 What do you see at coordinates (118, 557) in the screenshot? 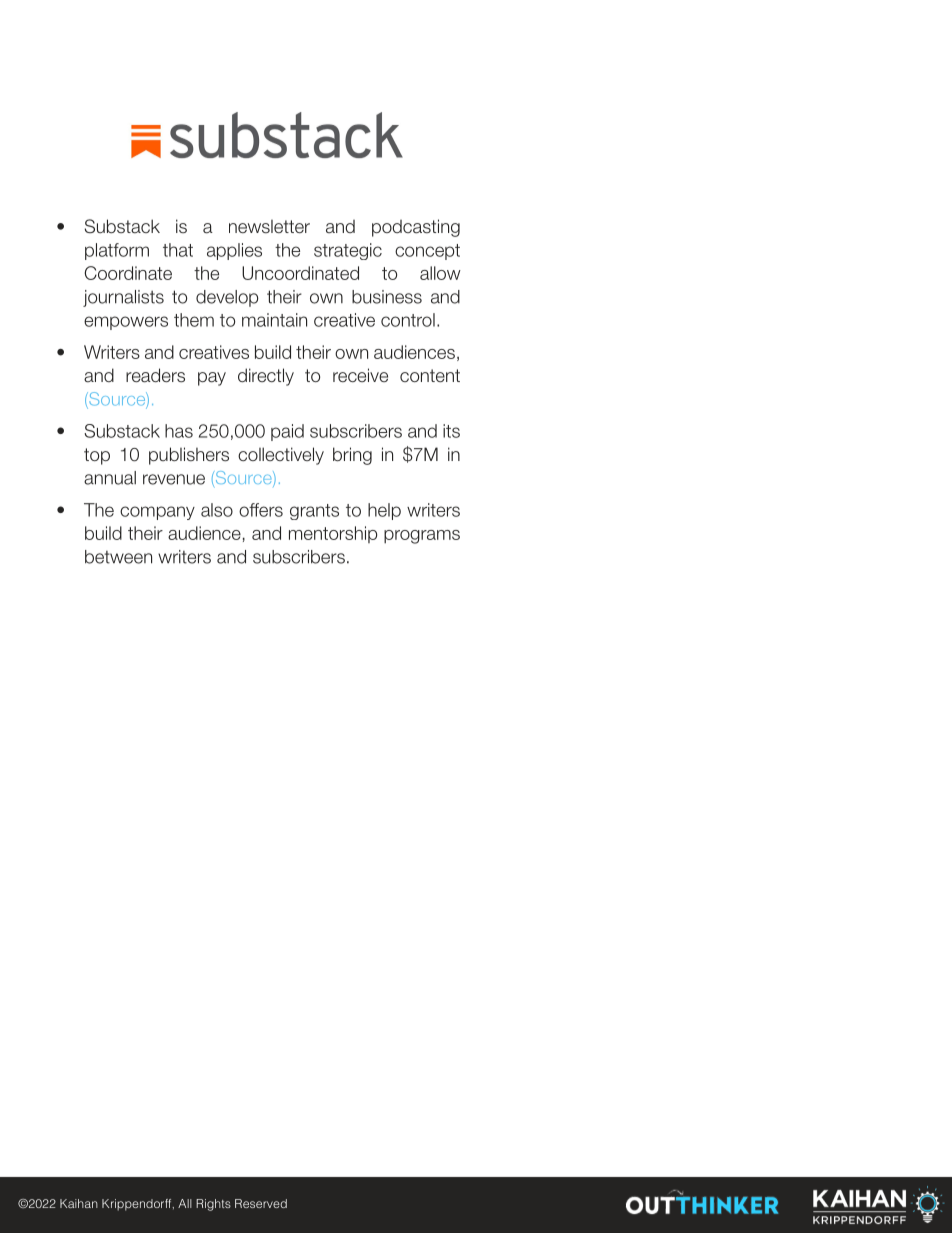
I see `between` at bounding box center [118, 557].
